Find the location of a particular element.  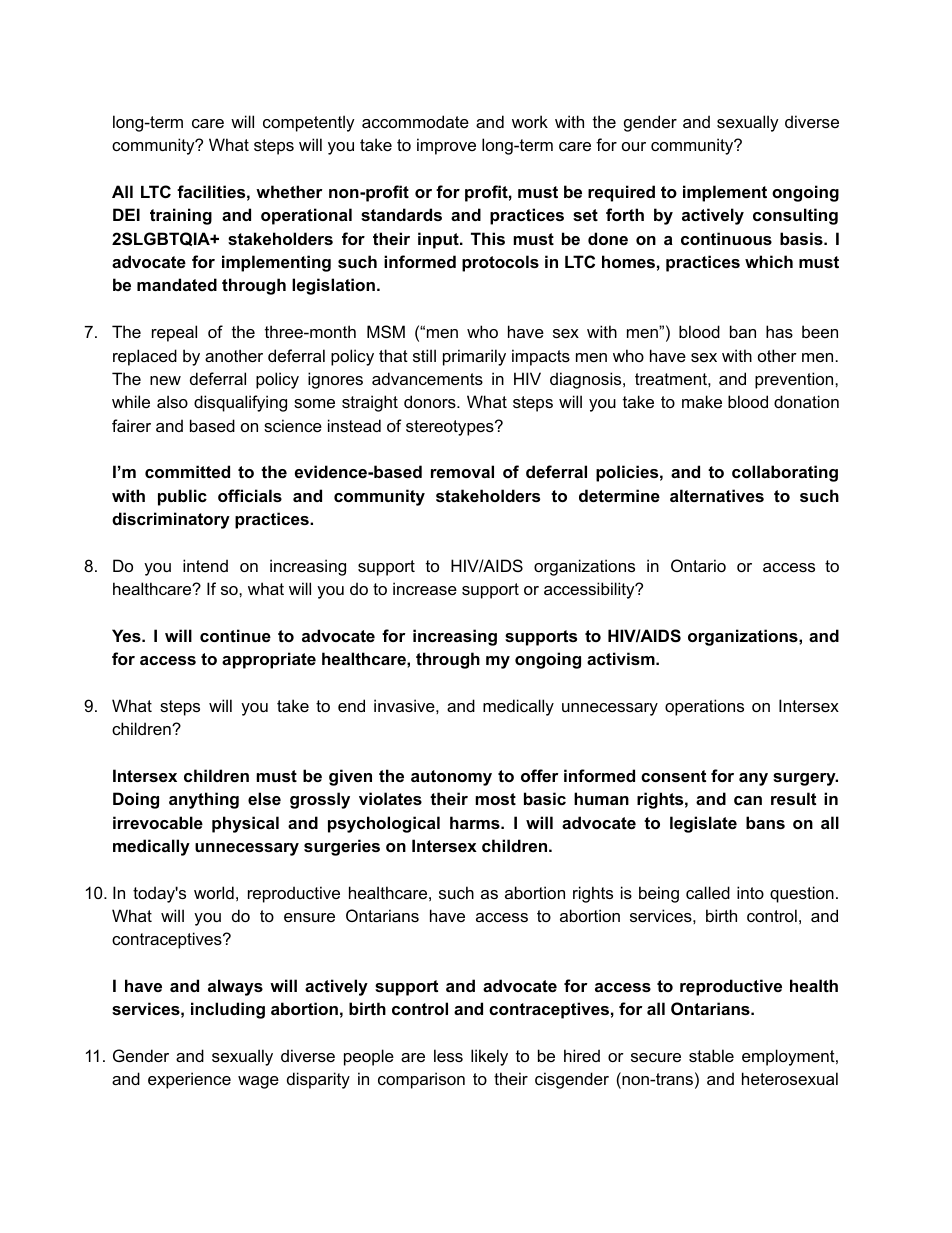

our is located at coordinates (634, 146).
